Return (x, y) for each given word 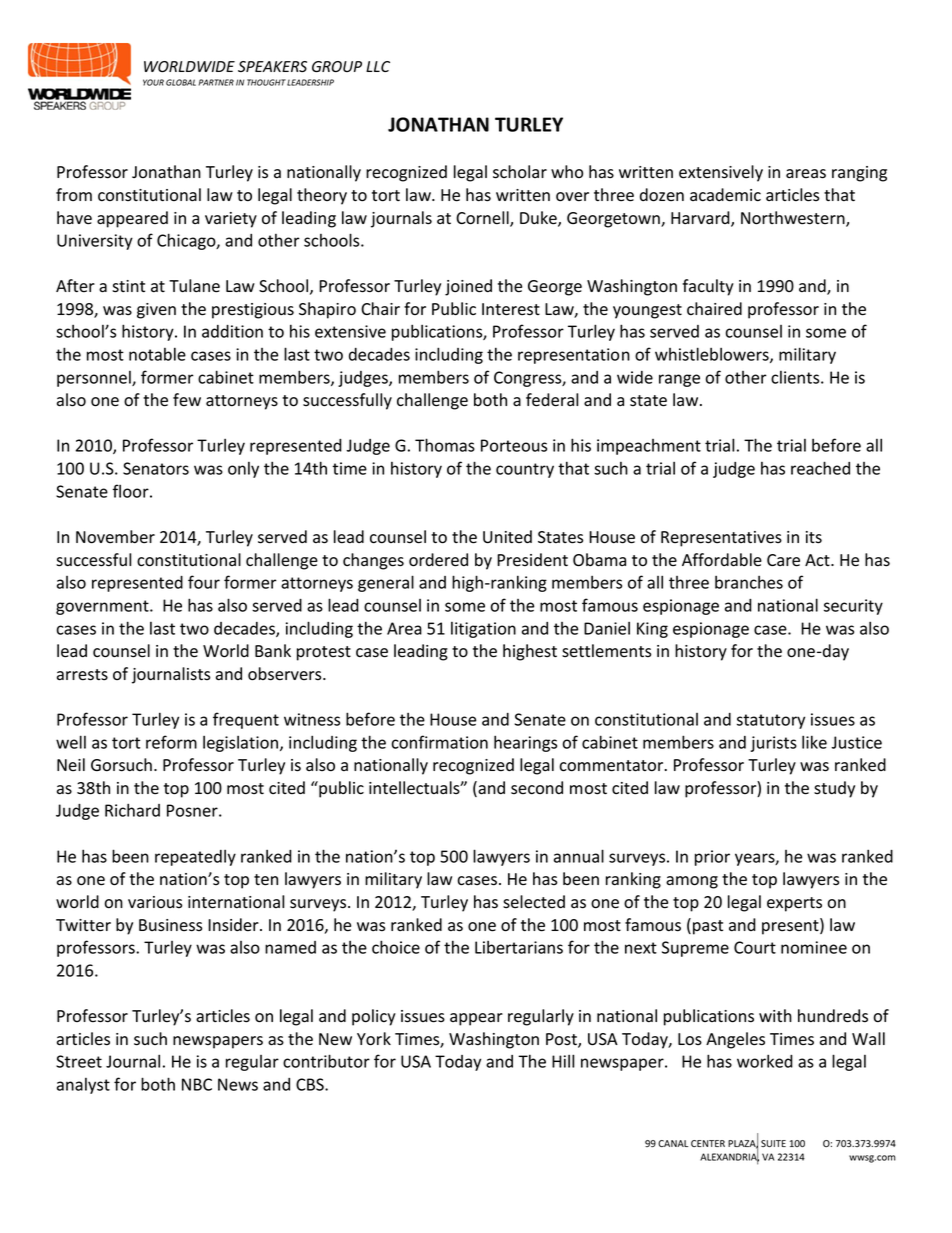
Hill (563, 1061)
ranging (859, 174)
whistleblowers (713, 355)
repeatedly (195, 858)
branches (749, 582)
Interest (511, 309)
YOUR (153, 82)
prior (712, 858)
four (204, 582)
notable (157, 354)
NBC (197, 1084)
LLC (378, 66)
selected (534, 902)
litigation (483, 630)
